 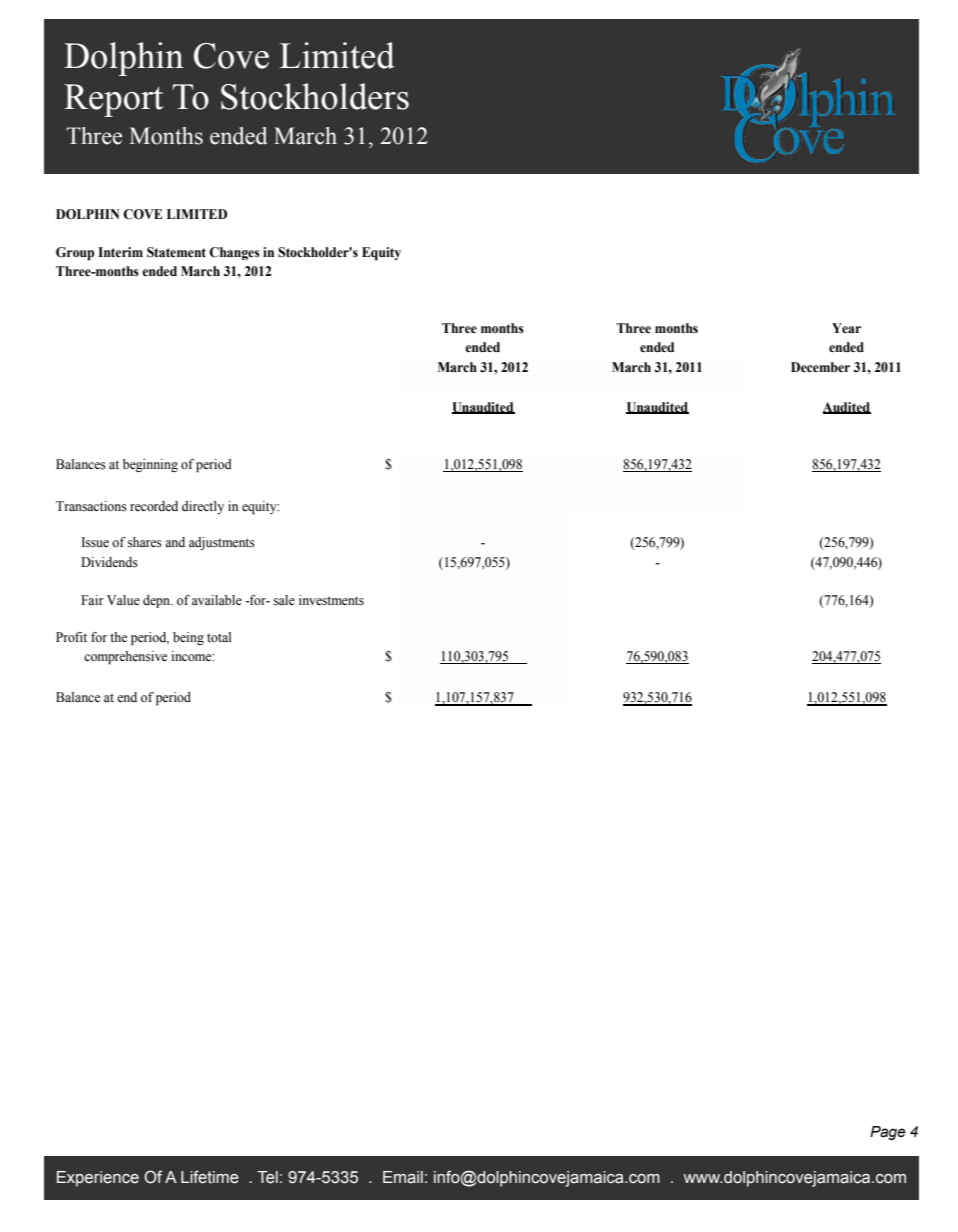 I want to click on investments, so click(x=331, y=600).
